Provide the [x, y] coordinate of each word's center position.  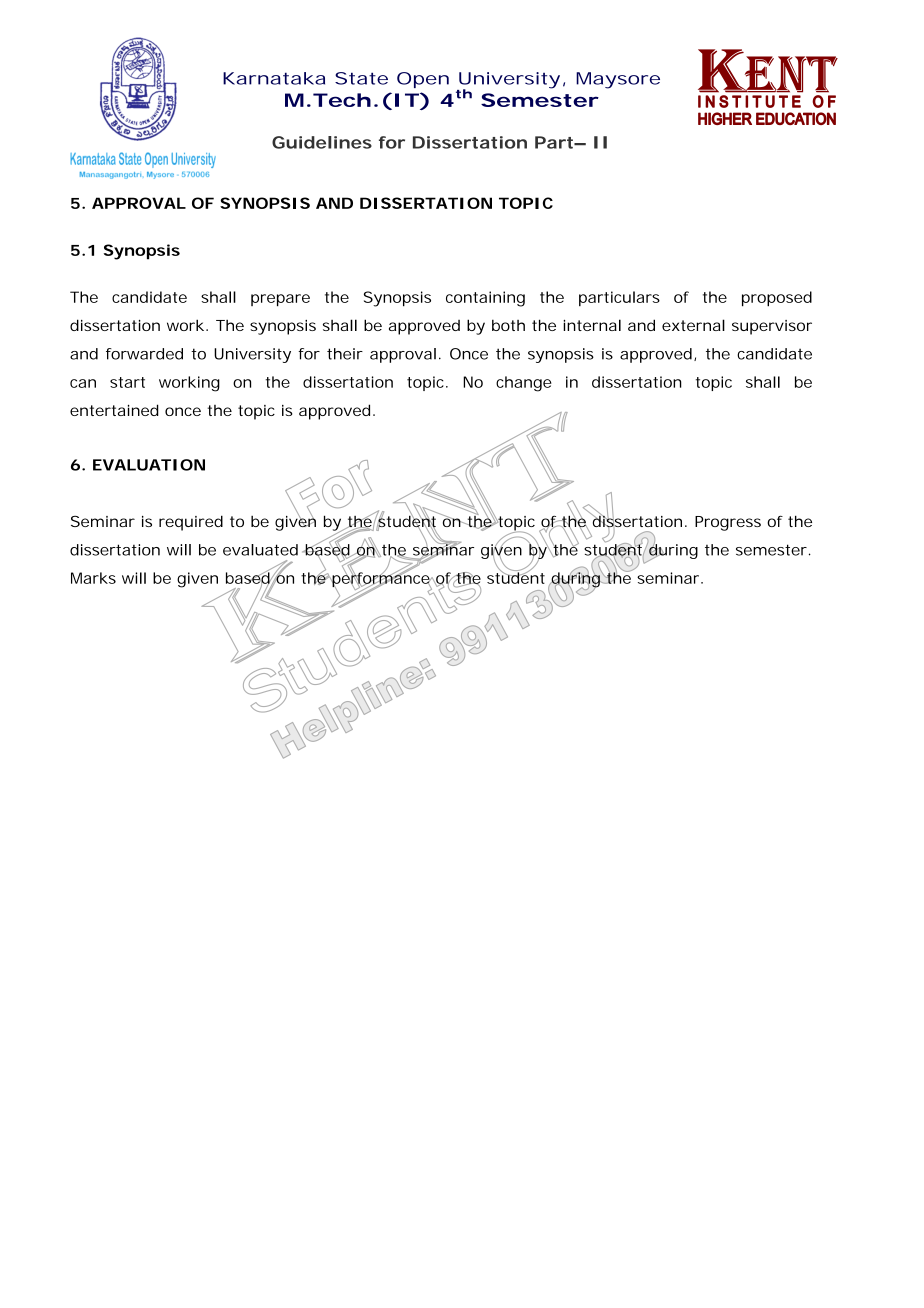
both [508, 325]
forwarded [144, 354]
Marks [93, 578]
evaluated [260, 550]
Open [423, 80]
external [693, 325]
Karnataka [274, 78]
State [361, 78]
